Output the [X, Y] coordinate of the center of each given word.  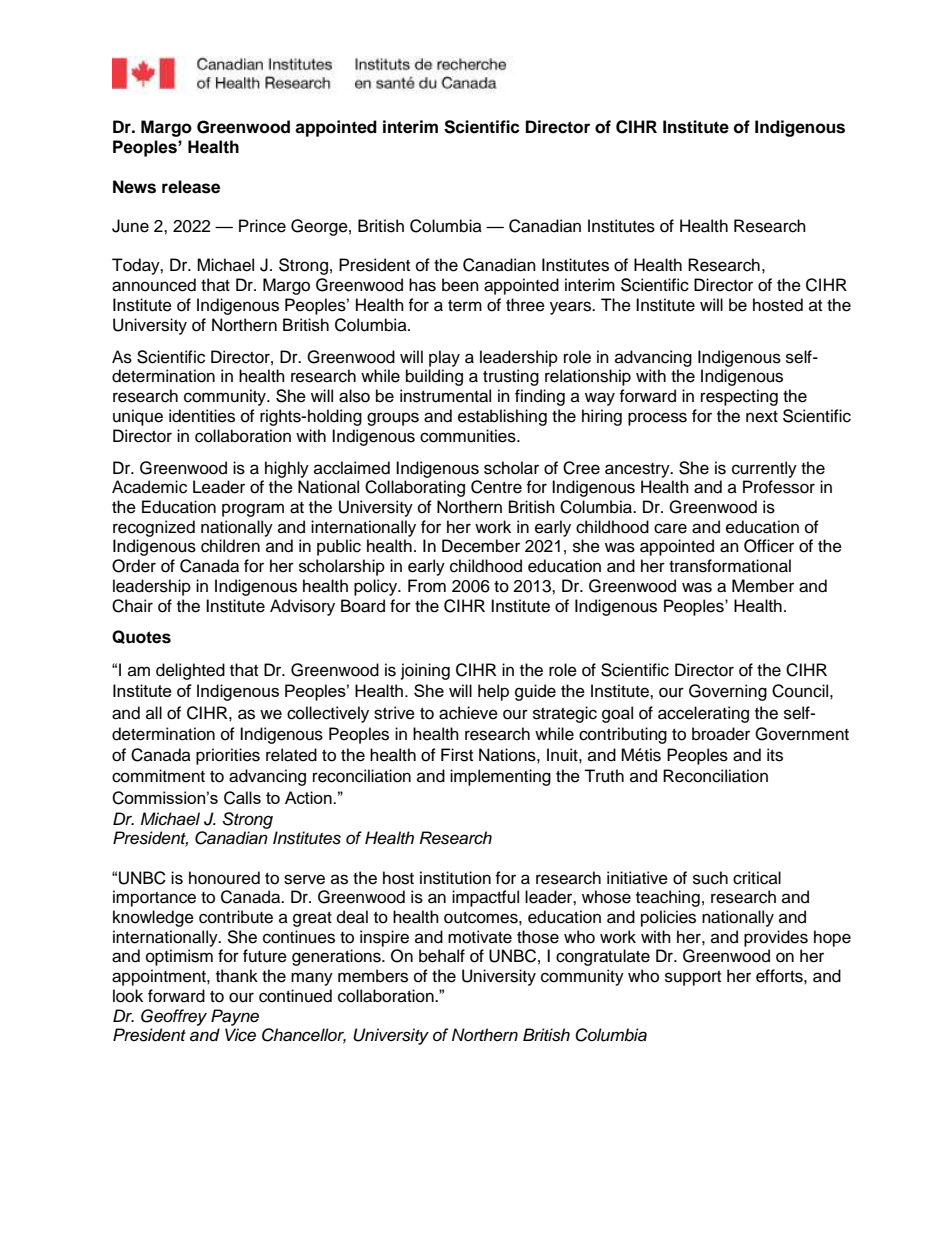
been [460, 285]
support [693, 978]
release [191, 187]
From [427, 586]
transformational [730, 566]
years [572, 308]
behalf [442, 956]
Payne [235, 1017]
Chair [132, 606]
